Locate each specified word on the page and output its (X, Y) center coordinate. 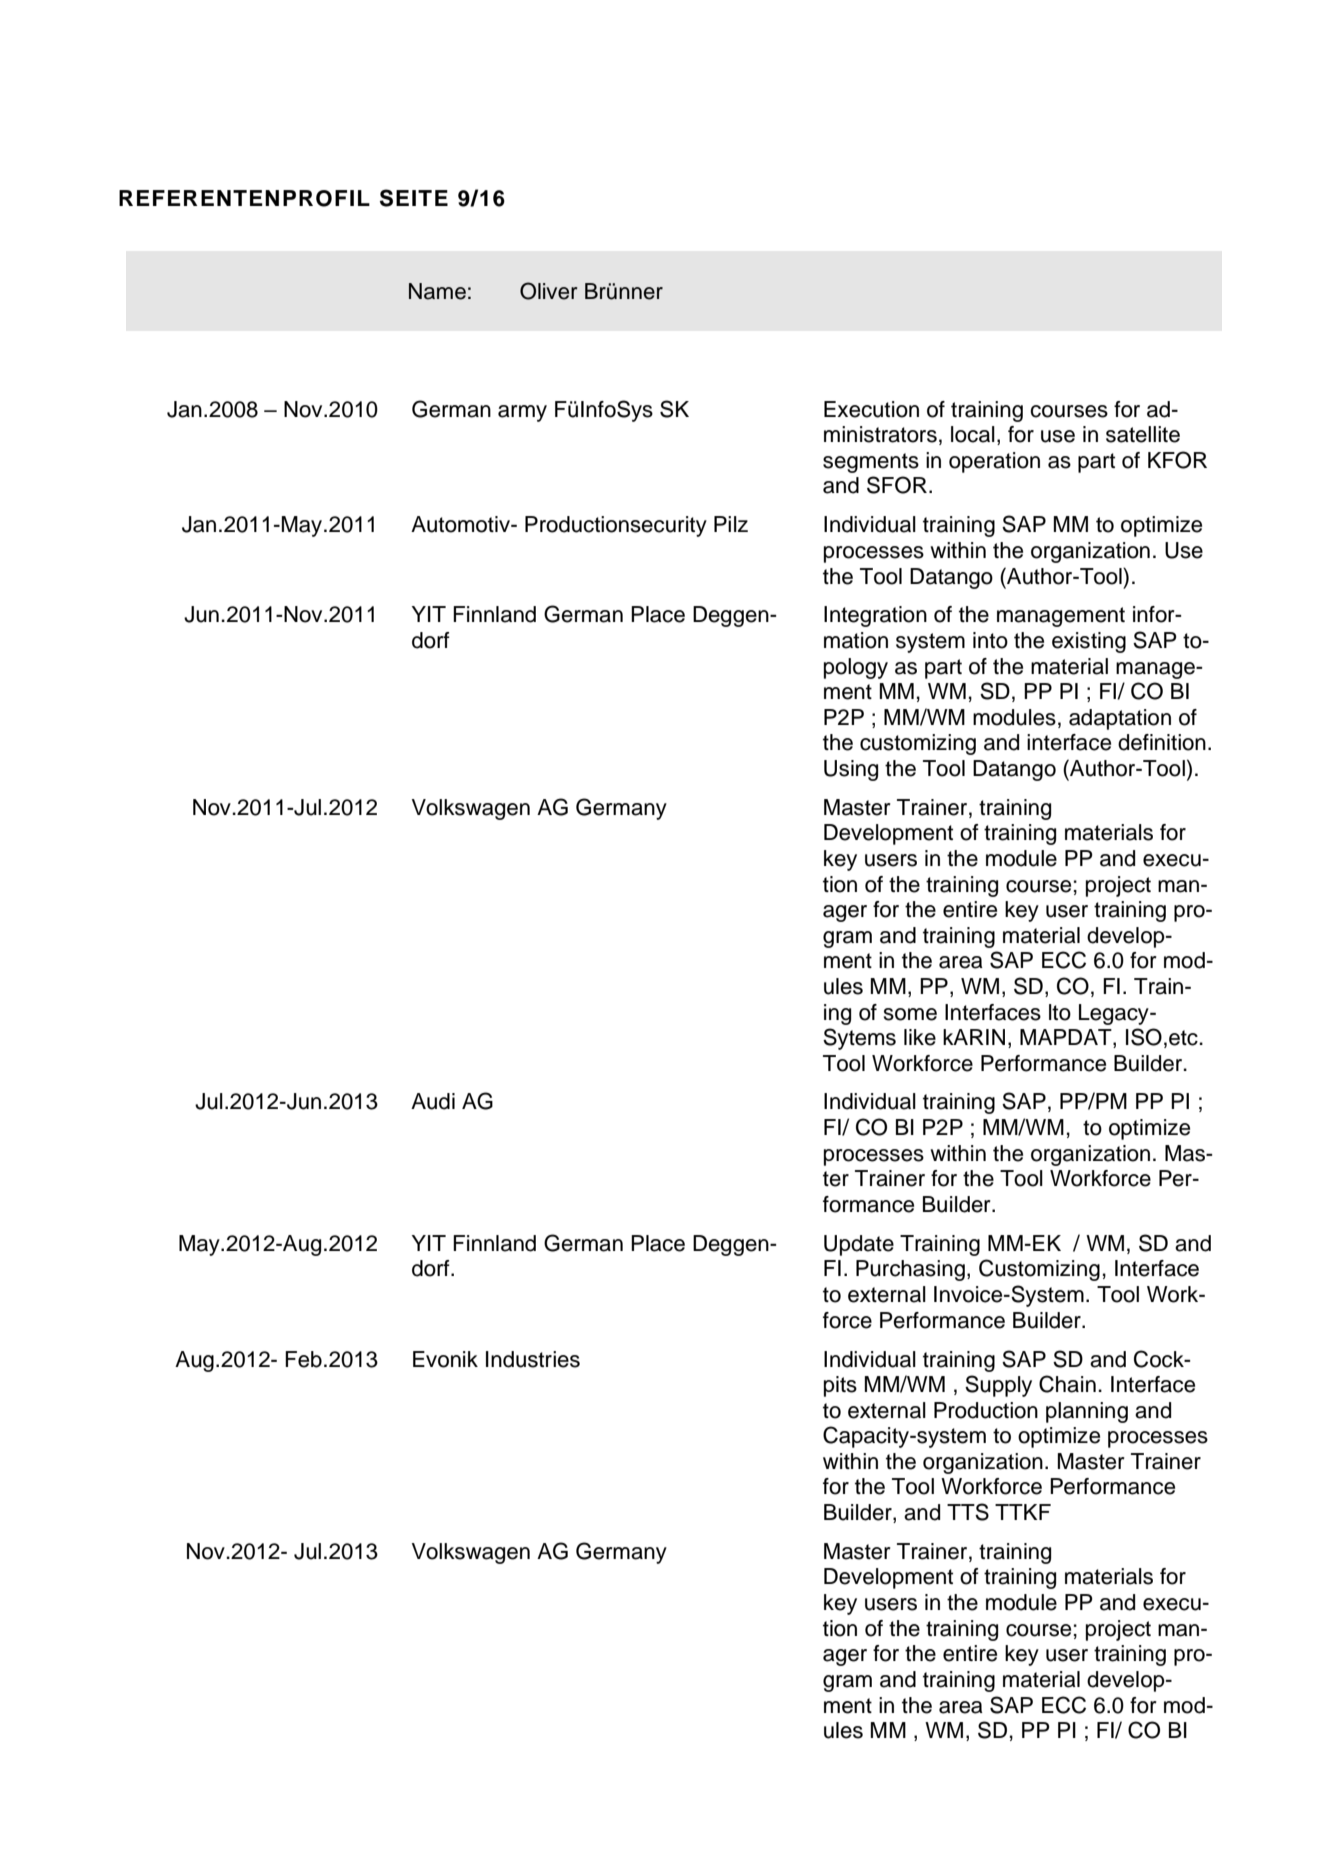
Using (851, 770)
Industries (533, 1359)
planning (1087, 1412)
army (522, 413)
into (990, 640)
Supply (998, 1386)
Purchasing (910, 1270)
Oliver (548, 291)
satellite (1143, 434)
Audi (433, 1101)
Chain (1067, 1384)
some (910, 1014)
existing (1089, 642)
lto (1060, 1012)
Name (437, 291)
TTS (968, 1512)
